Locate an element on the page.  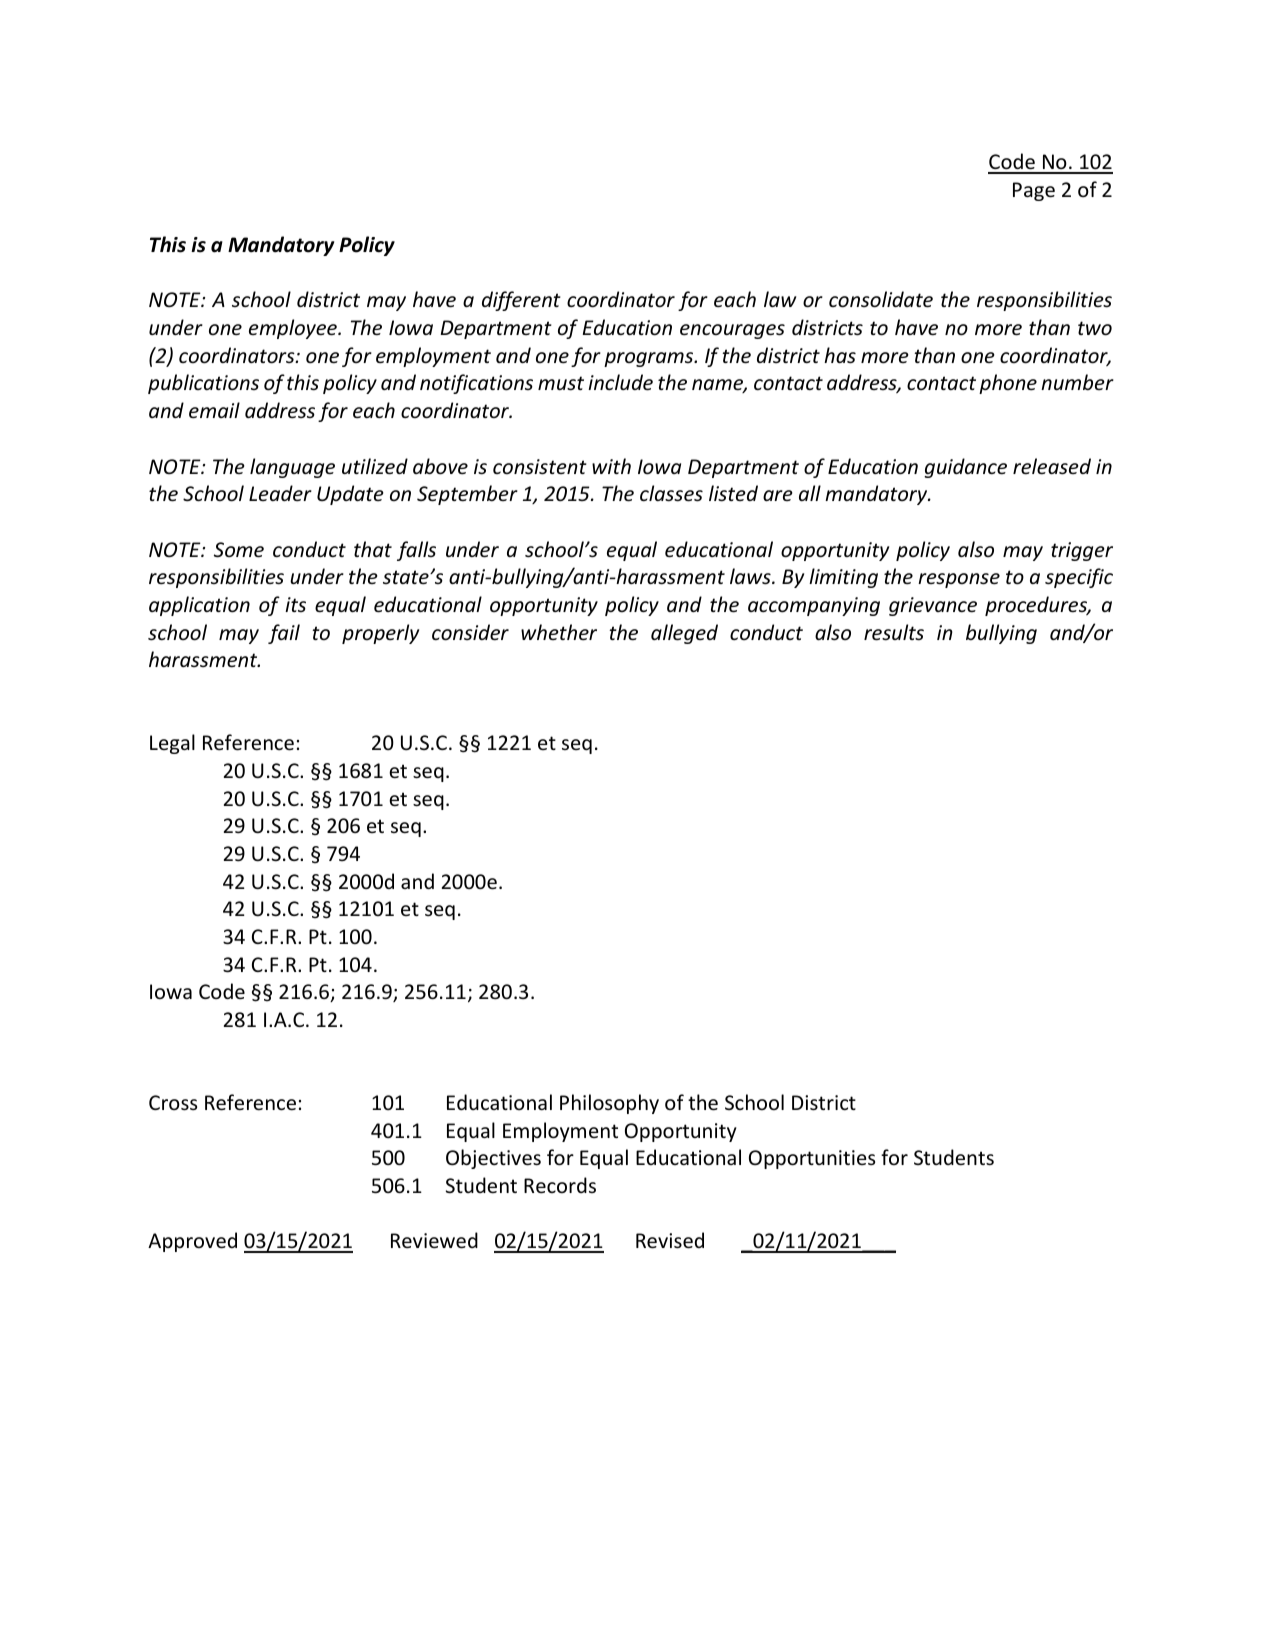
Some is located at coordinates (239, 550).
